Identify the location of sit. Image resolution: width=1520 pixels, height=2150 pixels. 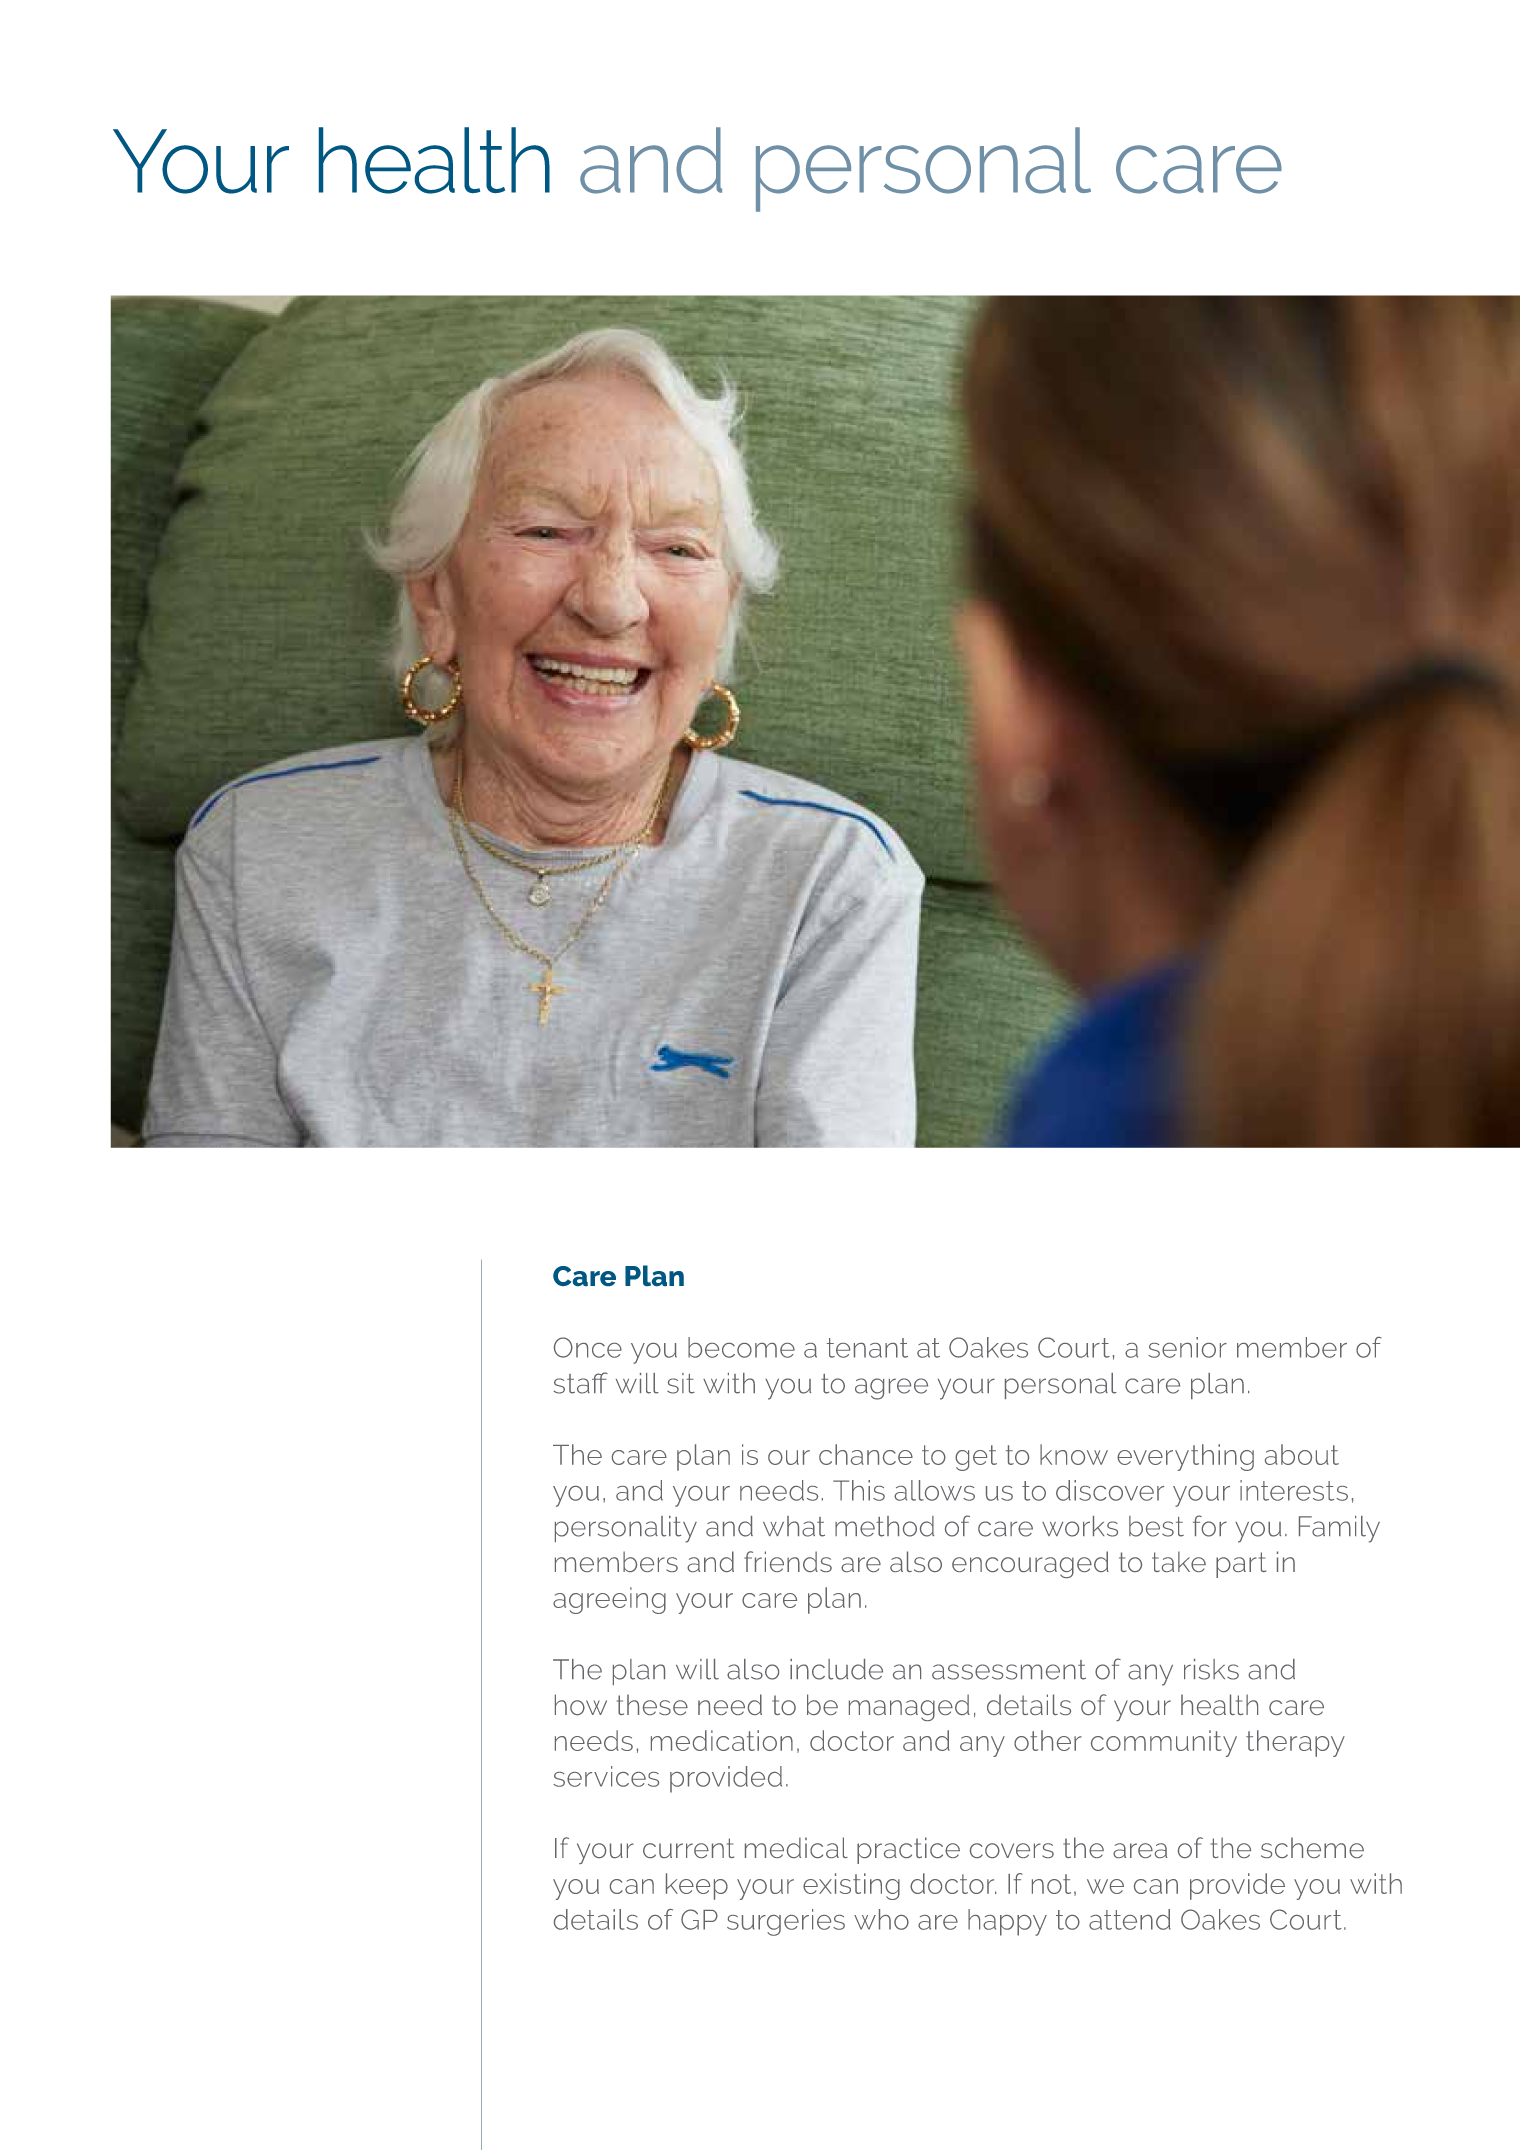
(681, 1383).
